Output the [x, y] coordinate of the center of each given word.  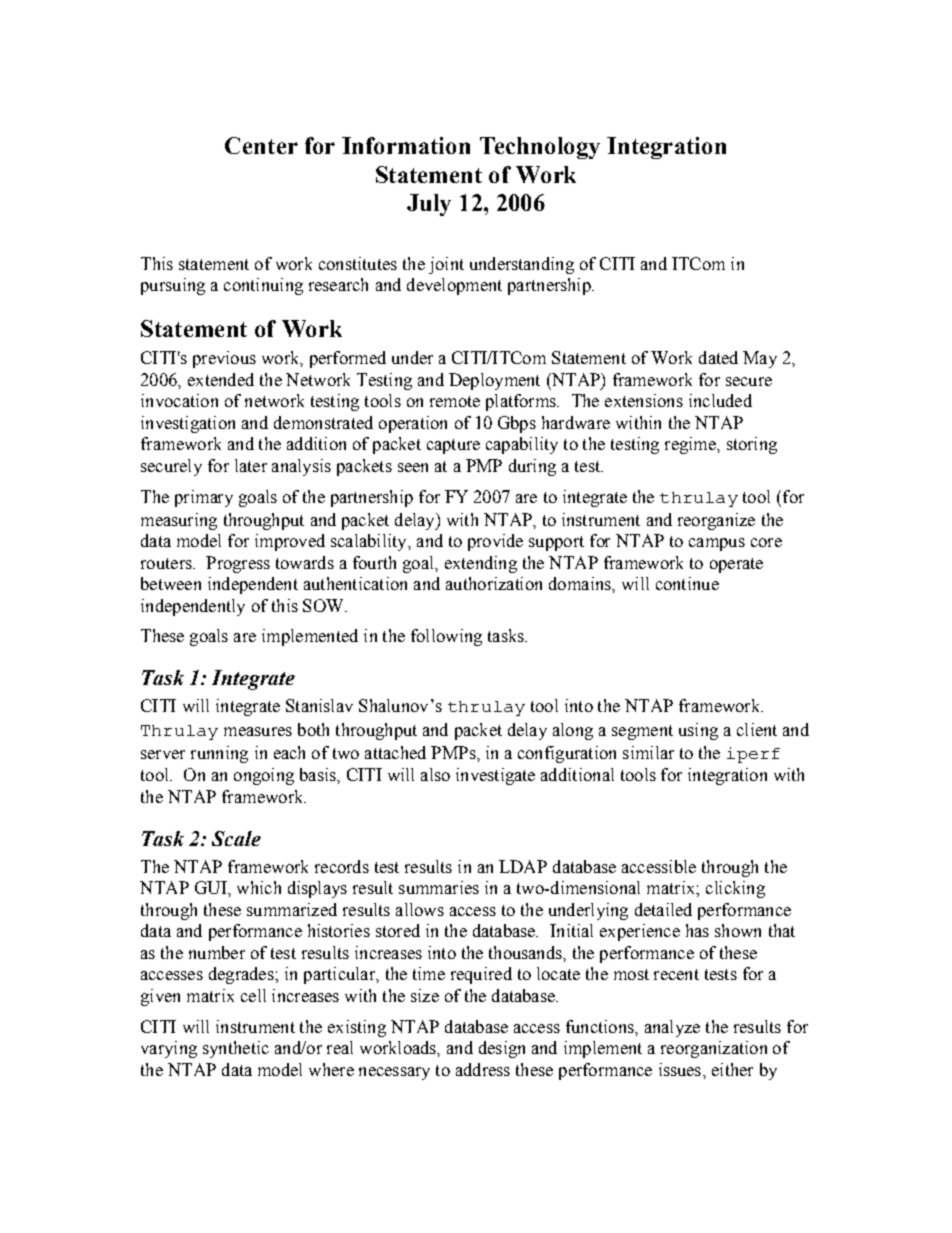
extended [221, 379]
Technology [540, 148]
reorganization [714, 1049]
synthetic [236, 1049]
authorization [494, 583]
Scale [236, 838]
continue [687, 583]
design [502, 1049]
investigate [495, 776]
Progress [238, 564]
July [429, 205]
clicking [735, 889]
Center [261, 145]
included [720, 400]
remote [455, 401]
